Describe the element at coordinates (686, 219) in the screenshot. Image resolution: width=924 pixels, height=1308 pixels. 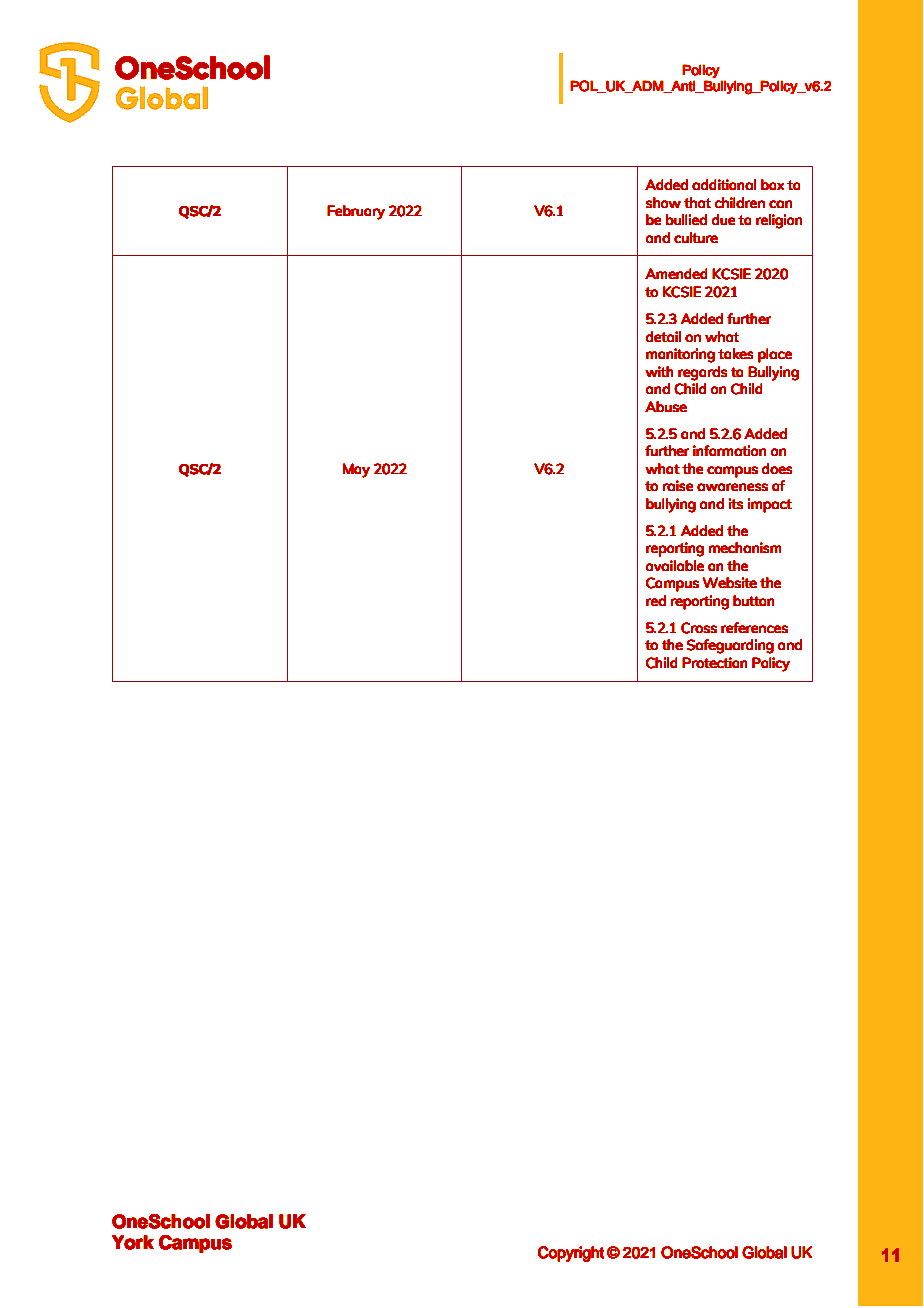
I see `bullied` at that location.
